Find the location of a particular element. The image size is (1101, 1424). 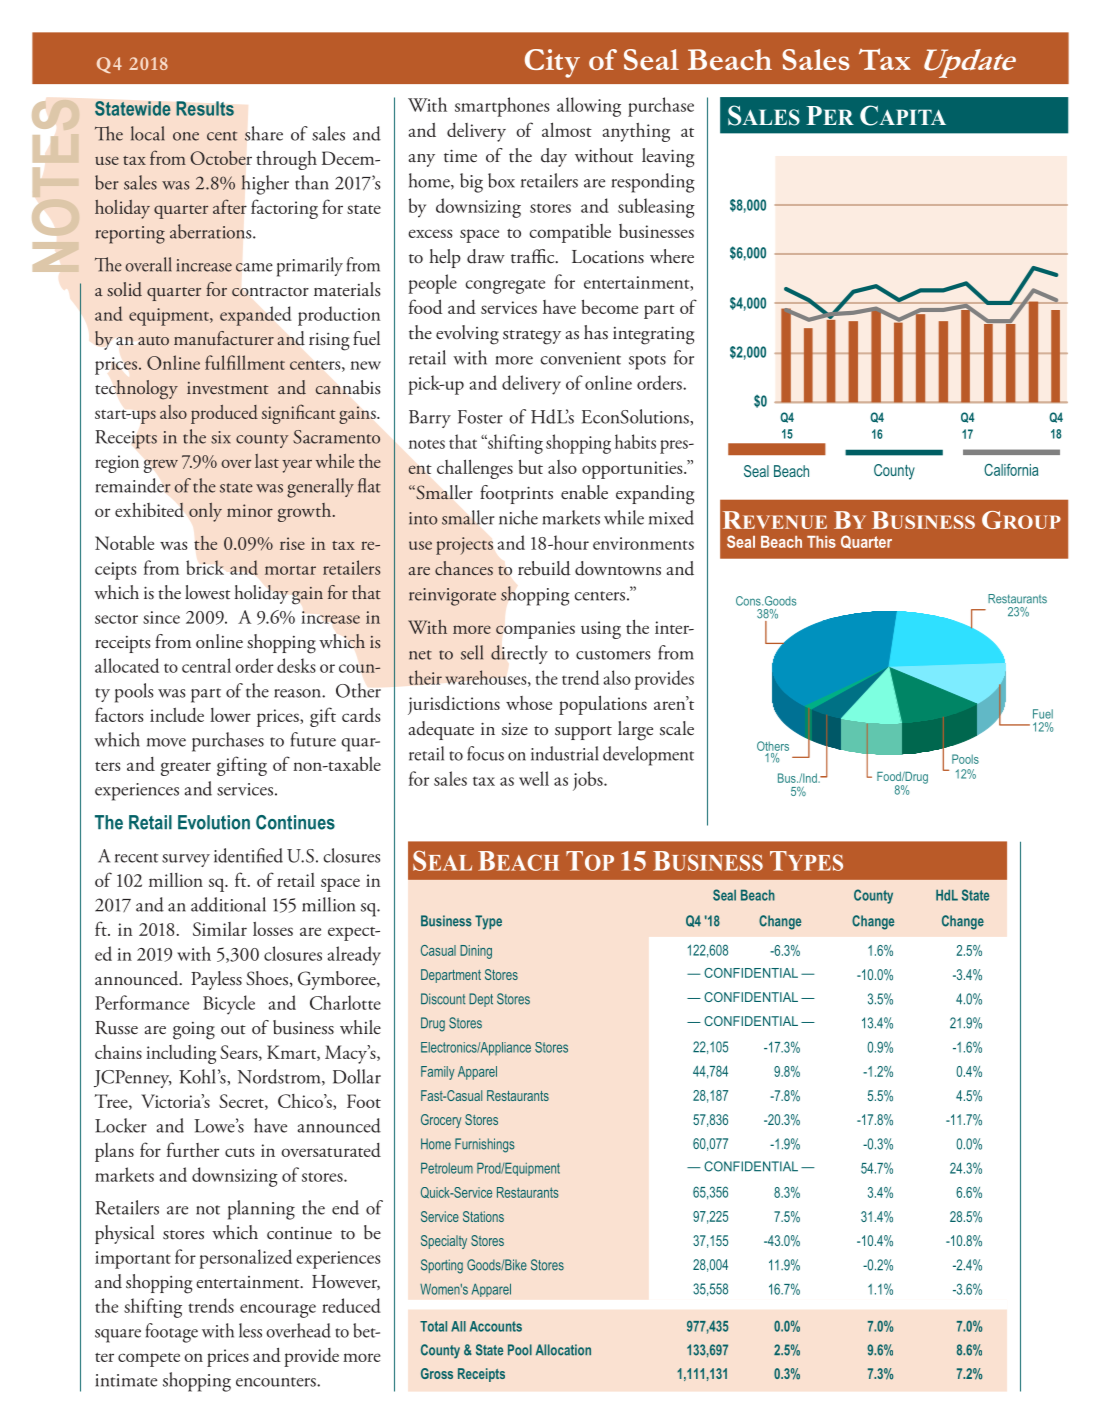

scale is located at coordinates (677, 728).
